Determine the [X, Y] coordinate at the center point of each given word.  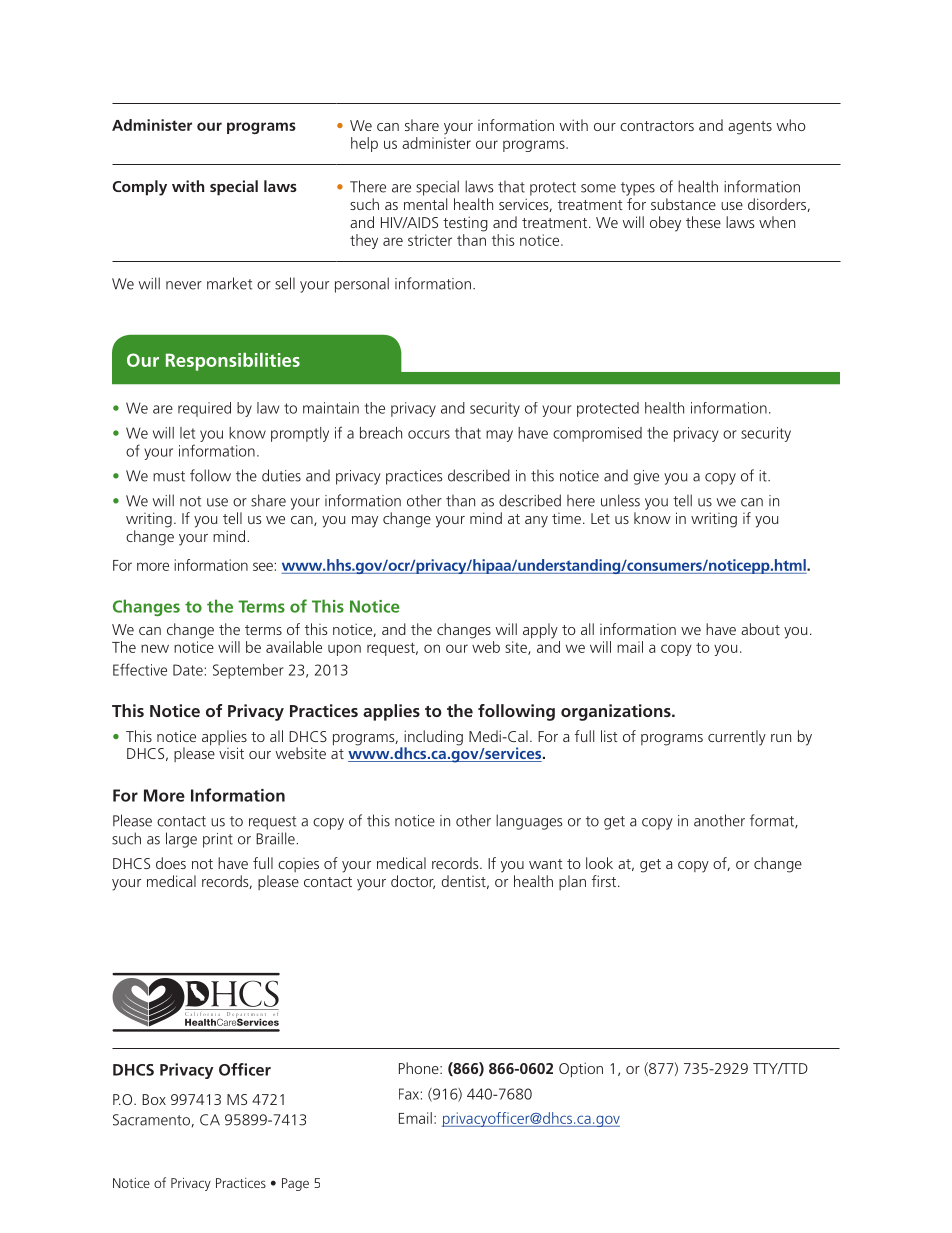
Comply [140, 188]
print [218, 840]
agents [750, 128]
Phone [420, 1068]
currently [737, 738]
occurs [429, 434]
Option [581, 1070]
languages [529, 822]
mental [425, 204]
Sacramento [151, 1120]
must [169, 476]
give [646, 477]
